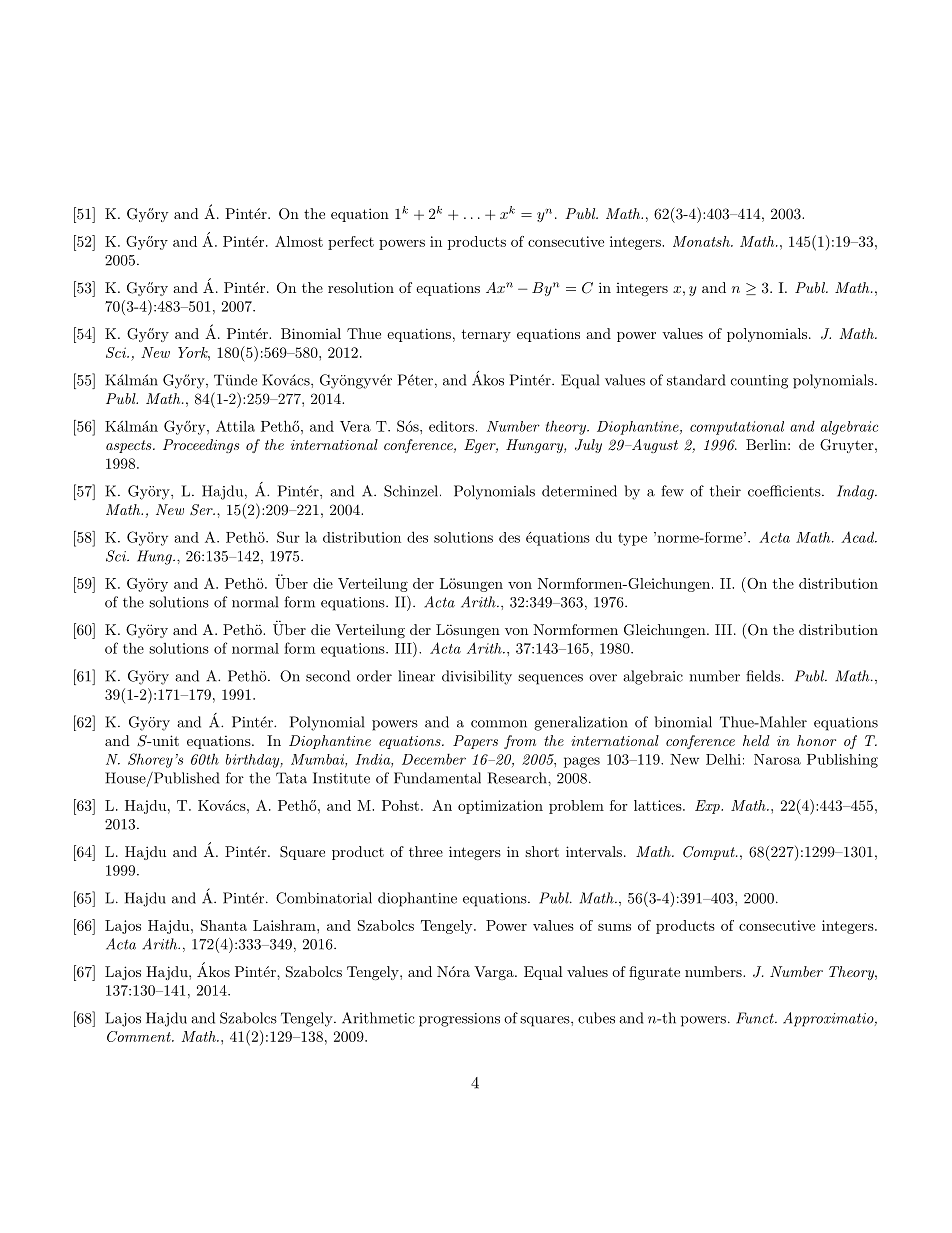 The height and width of the document is (1233, 952). What do you see at coordinates (632, 539) in the document?
I see `type` at bounding box center [632, 539].
